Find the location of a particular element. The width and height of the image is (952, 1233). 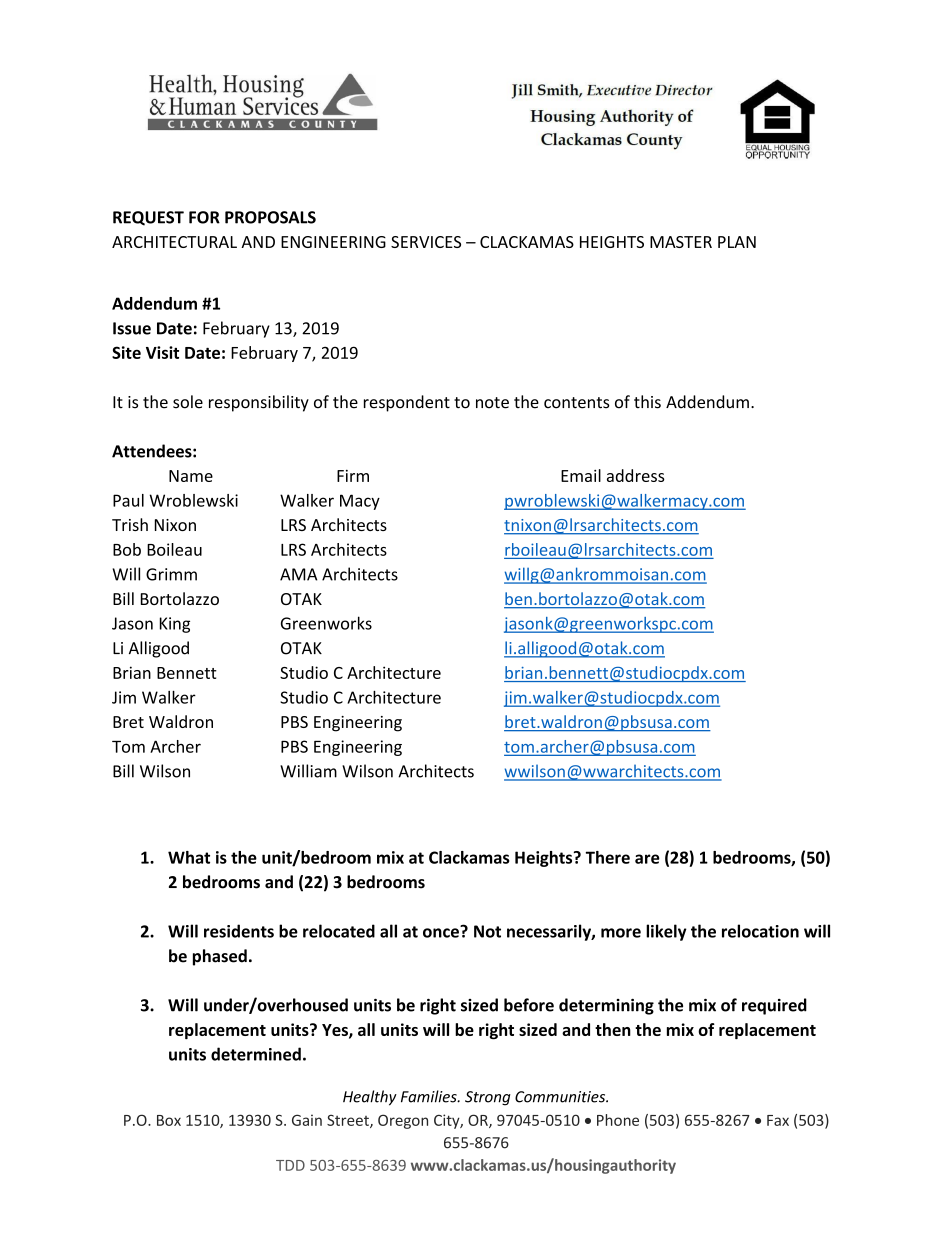

Oregon is located at coordinates (403, 1121).
